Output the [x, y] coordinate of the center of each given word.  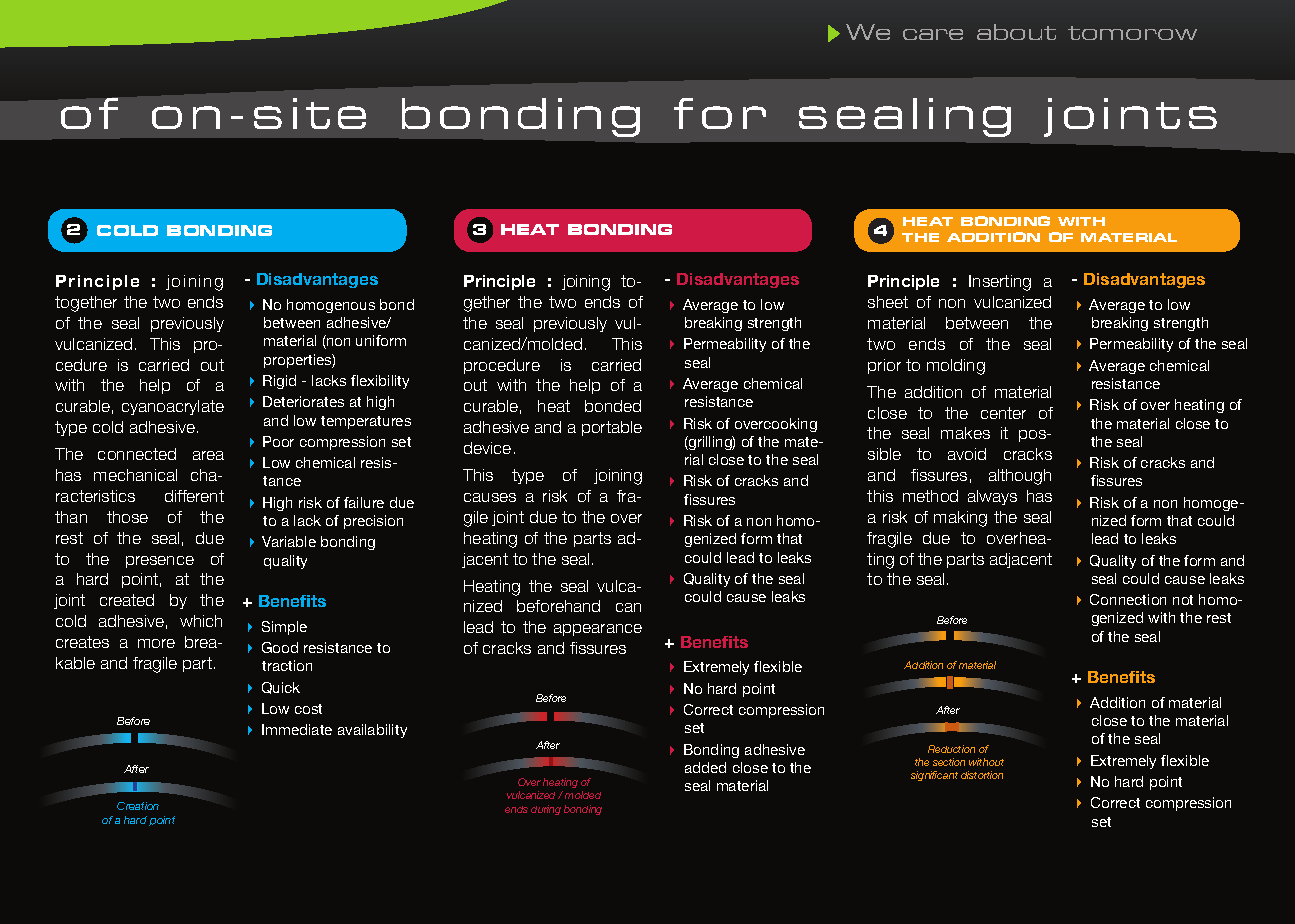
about [1016, 32]
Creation [138, 806]
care [933, 34]
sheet [888, 302]
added [705, 767]
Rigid [279, 382]
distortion [982, 775]
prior [884, 366]
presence [160, 562]
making [960, 519]
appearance [598, 630]
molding [956, 367]
